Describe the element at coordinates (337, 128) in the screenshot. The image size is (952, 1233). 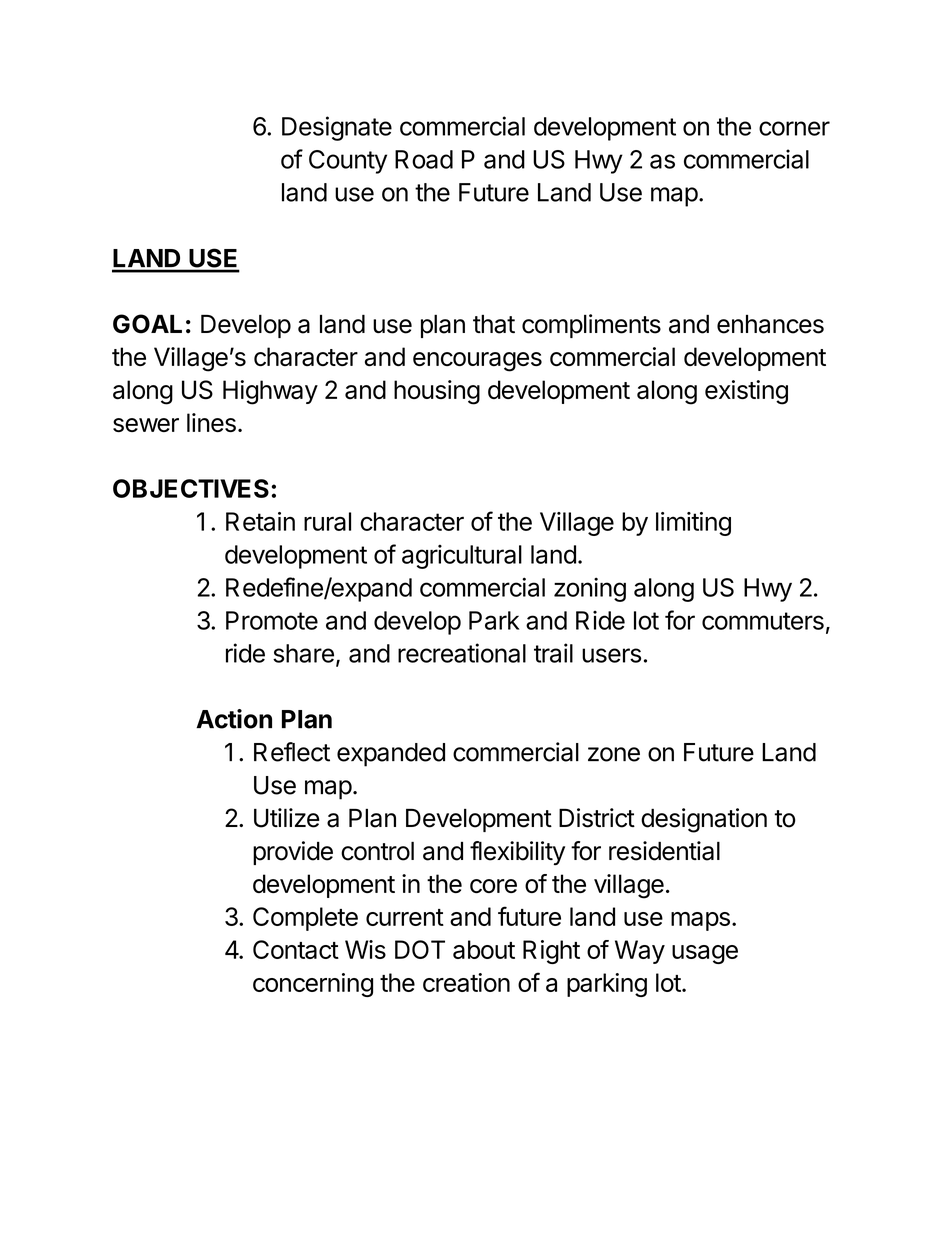
I see `Designate` at that location.
